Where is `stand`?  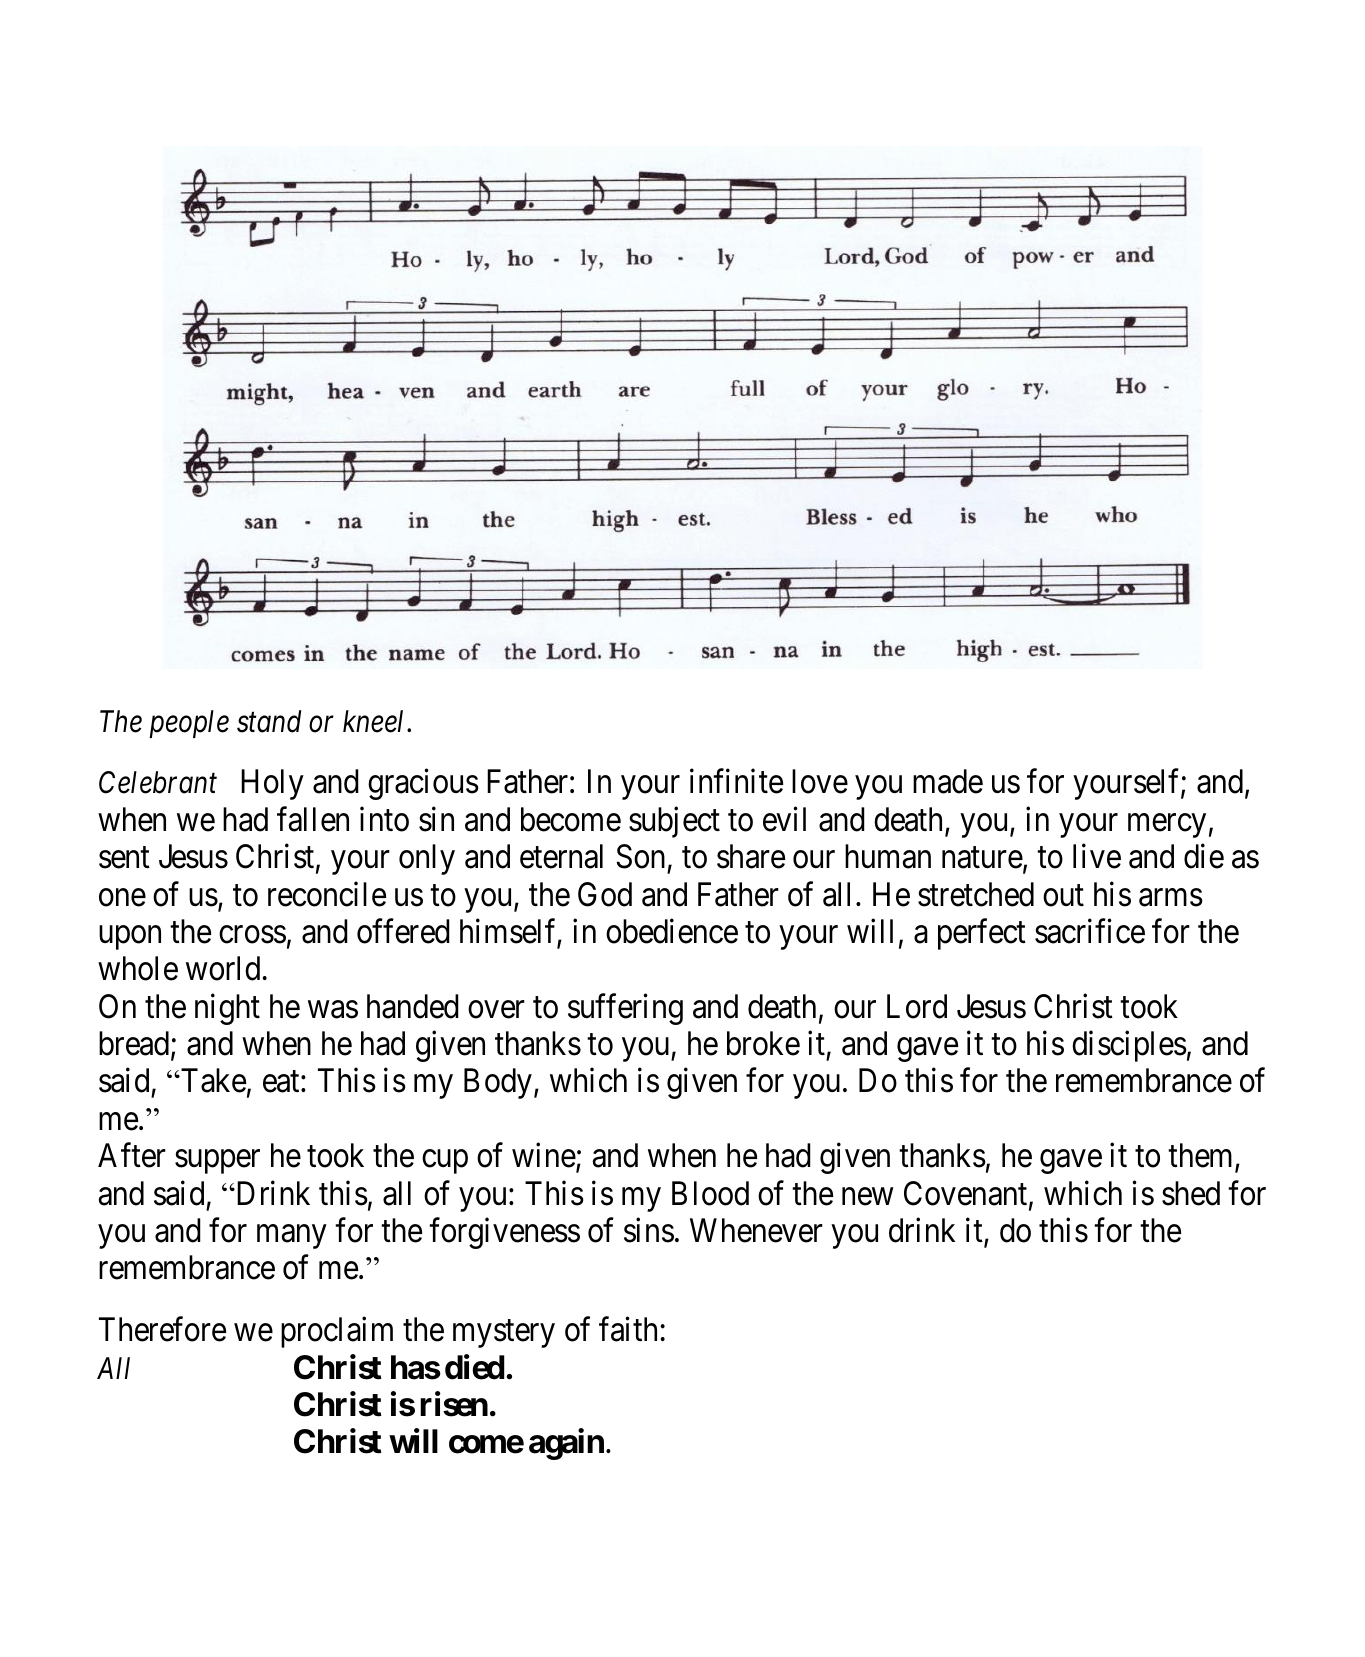
stand is located at coordinates (269, 721).
